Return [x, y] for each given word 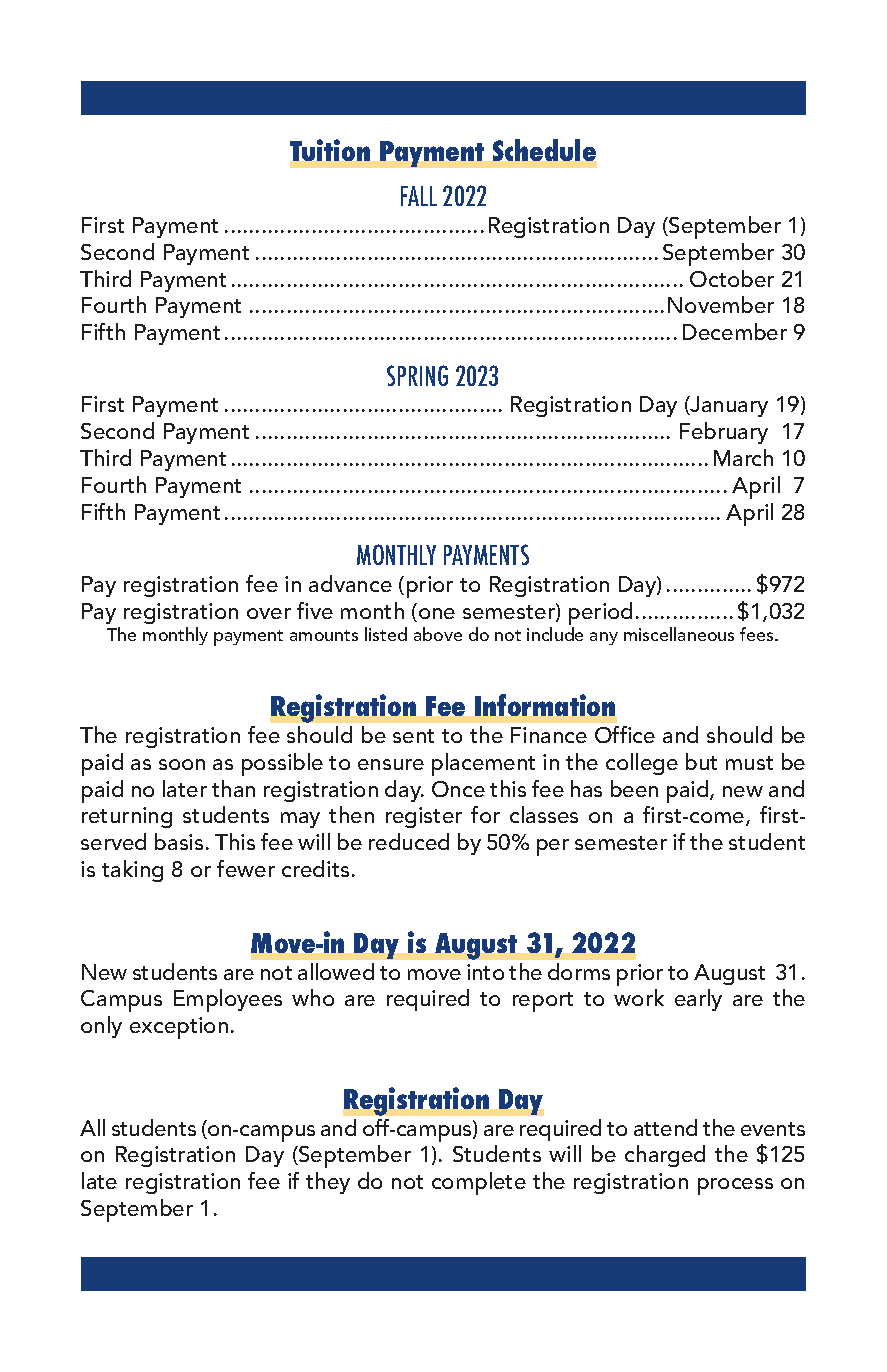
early [698, 1000]
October [732, 278]
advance [350, 583]
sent [413, 736]
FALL [419, 196]
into [485, 972]
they [328, 1183]
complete [479, 1183]
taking [132, 871]
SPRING [417, 375]
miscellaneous [679, 634]
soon [182, 764]
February [724, 433]
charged [665, 1156]
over [269, 613]
